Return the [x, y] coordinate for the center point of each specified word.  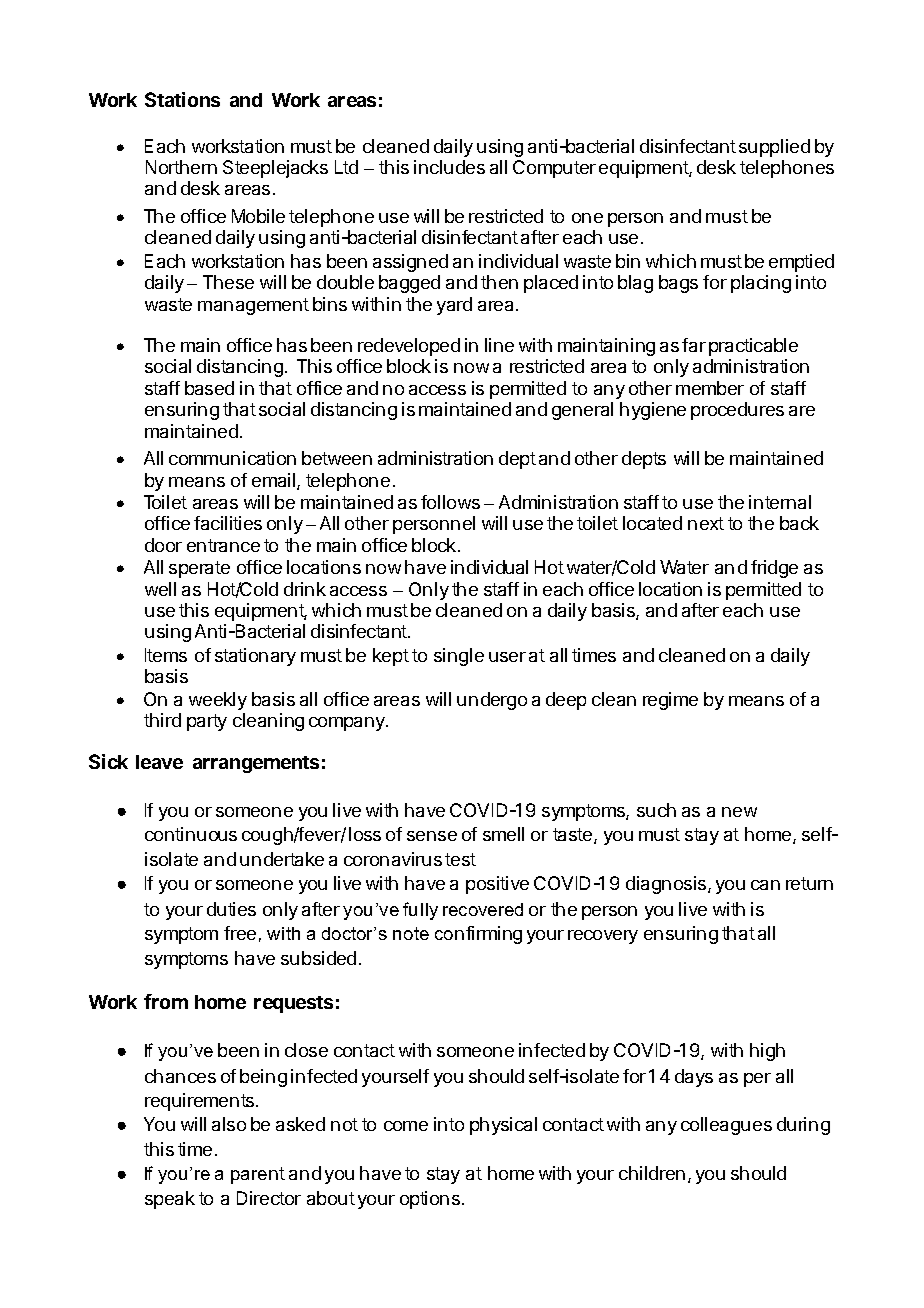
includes [449, 167]
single [459, 657]
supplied [774, 148]
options [431, 1200]
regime [670, 701]
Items [166, 655]
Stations [182, 99]
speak [170, 1200]
